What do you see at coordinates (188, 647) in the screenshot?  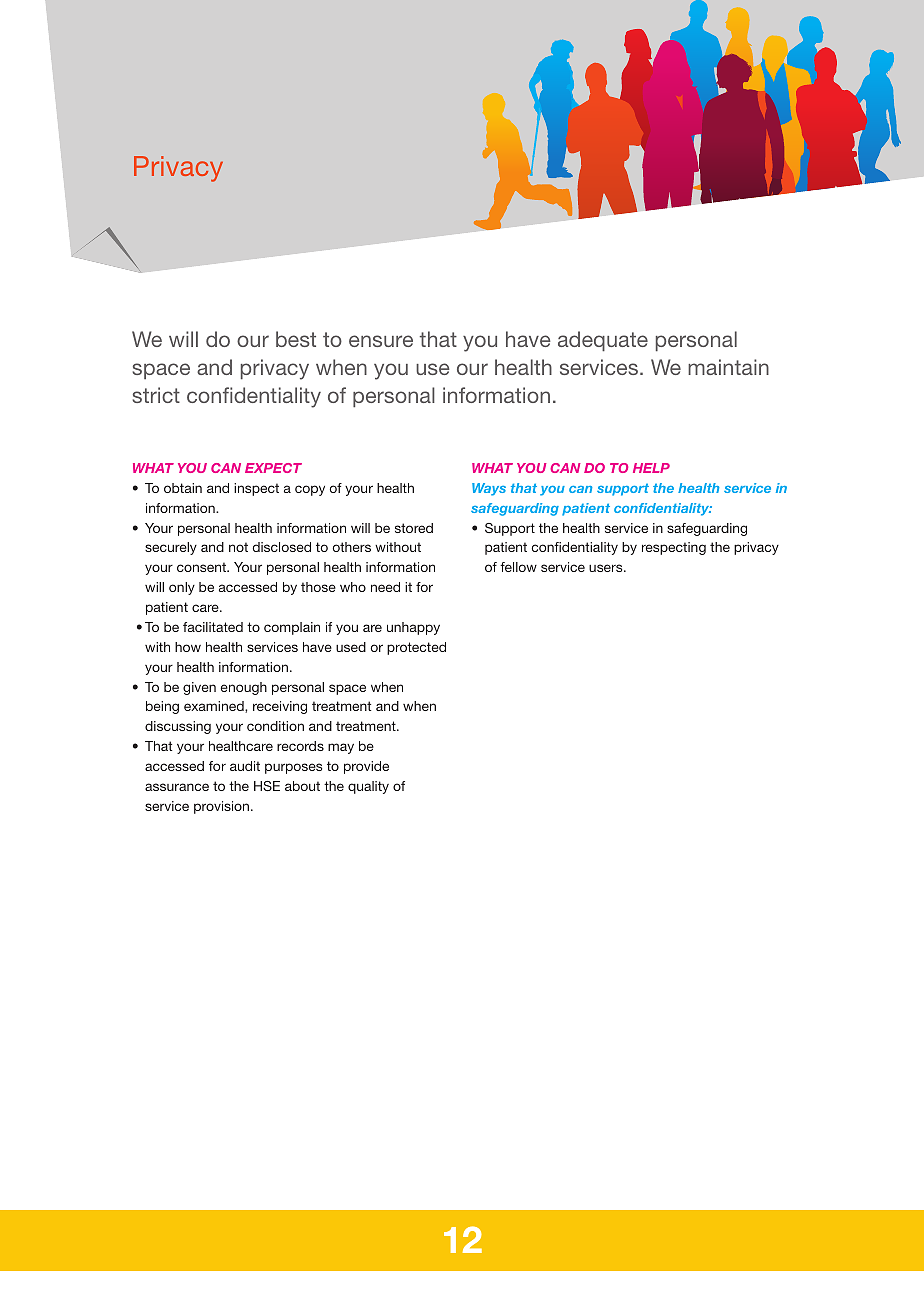 I see `how` at bounding box center [188, 647].
